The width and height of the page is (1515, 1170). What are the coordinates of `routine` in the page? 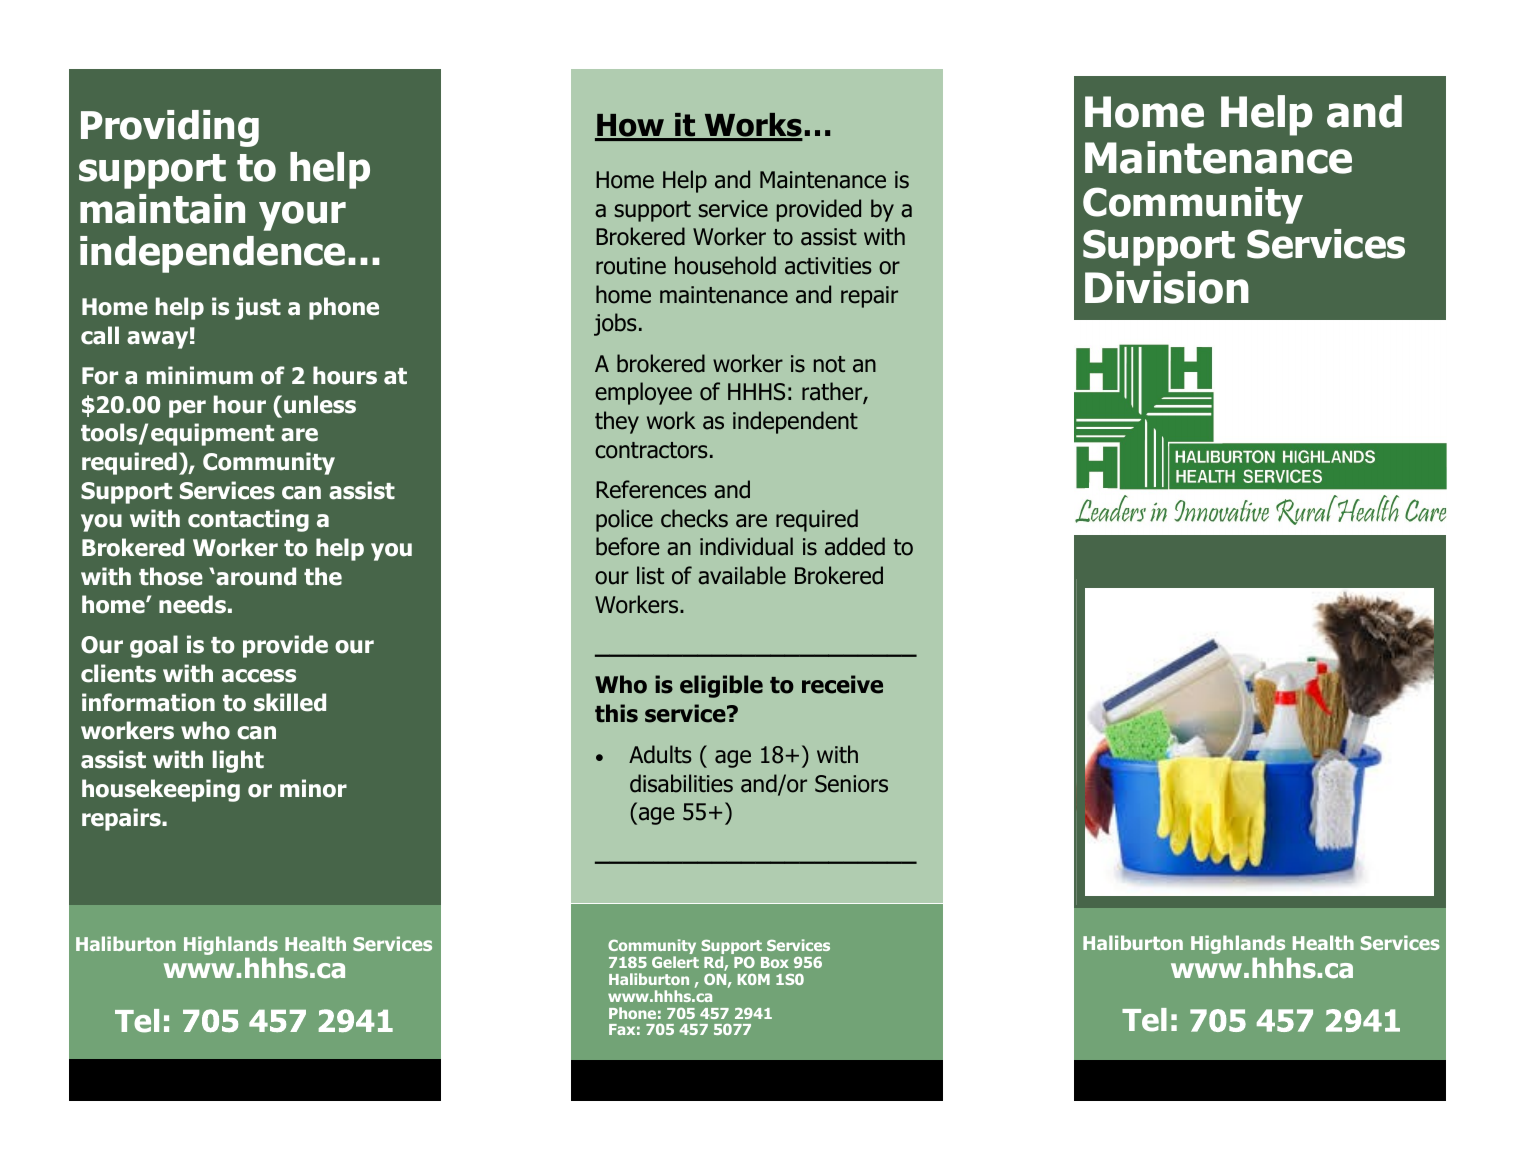 It's located at (631, 266).
